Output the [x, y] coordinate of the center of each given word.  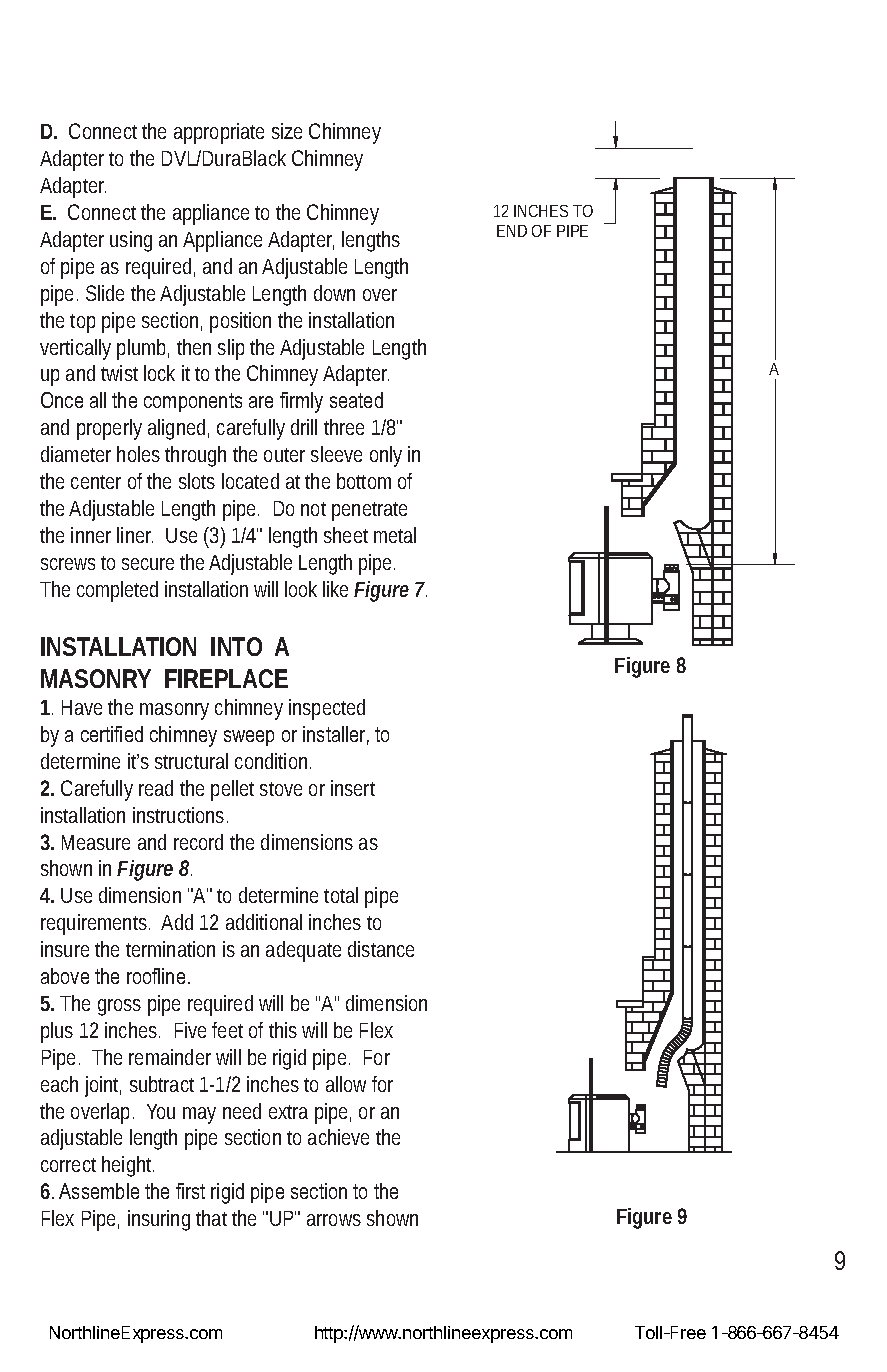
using [131, 241]
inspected [327, 709]
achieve [338, 1137]
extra [288, 1112]
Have [82, 707]
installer [336, 735]
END [512, 231]
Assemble [99, 1191]
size [287, 131]
